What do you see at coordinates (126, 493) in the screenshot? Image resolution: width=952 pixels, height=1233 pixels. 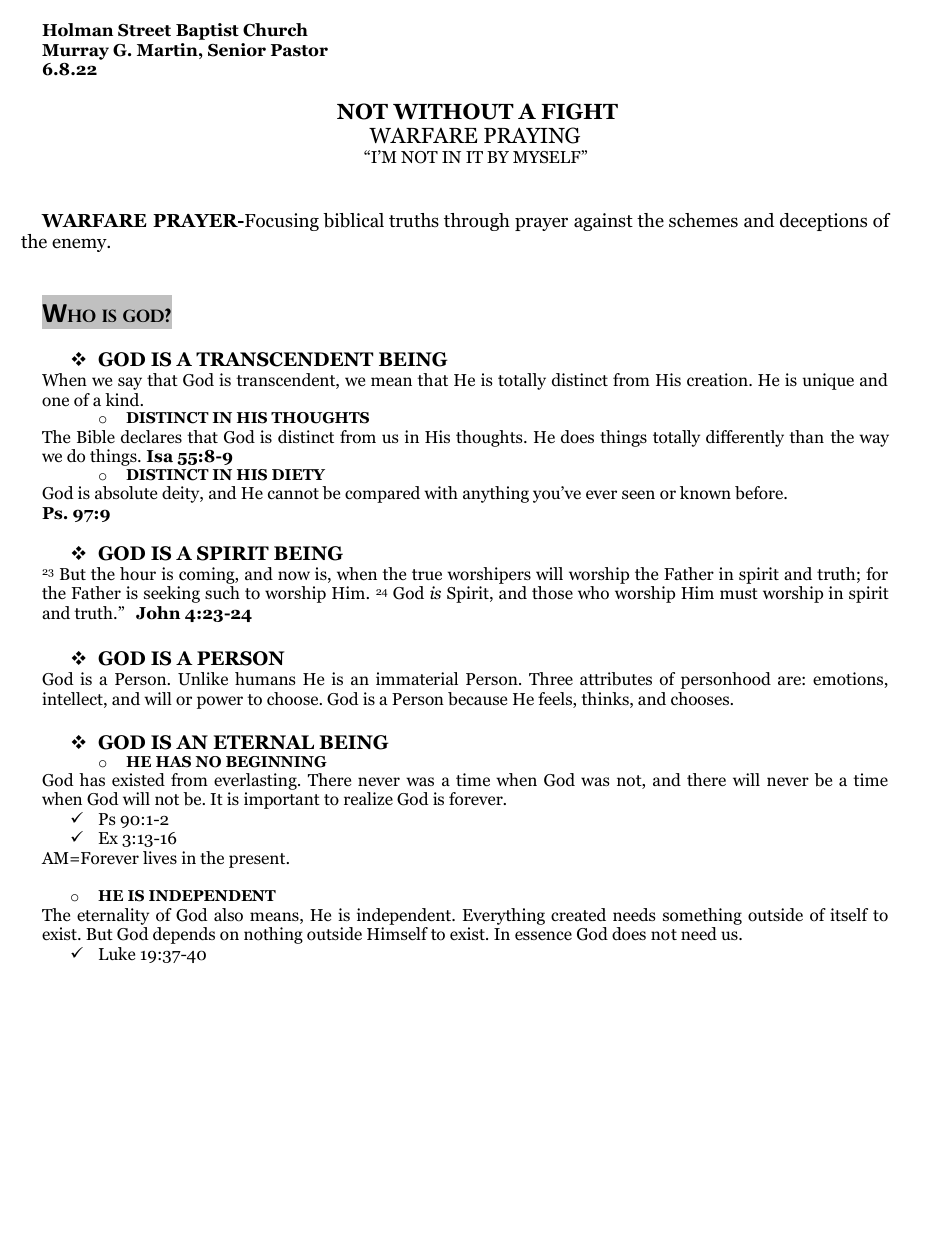 I see `absolute` at bounding box center [126, 493].
